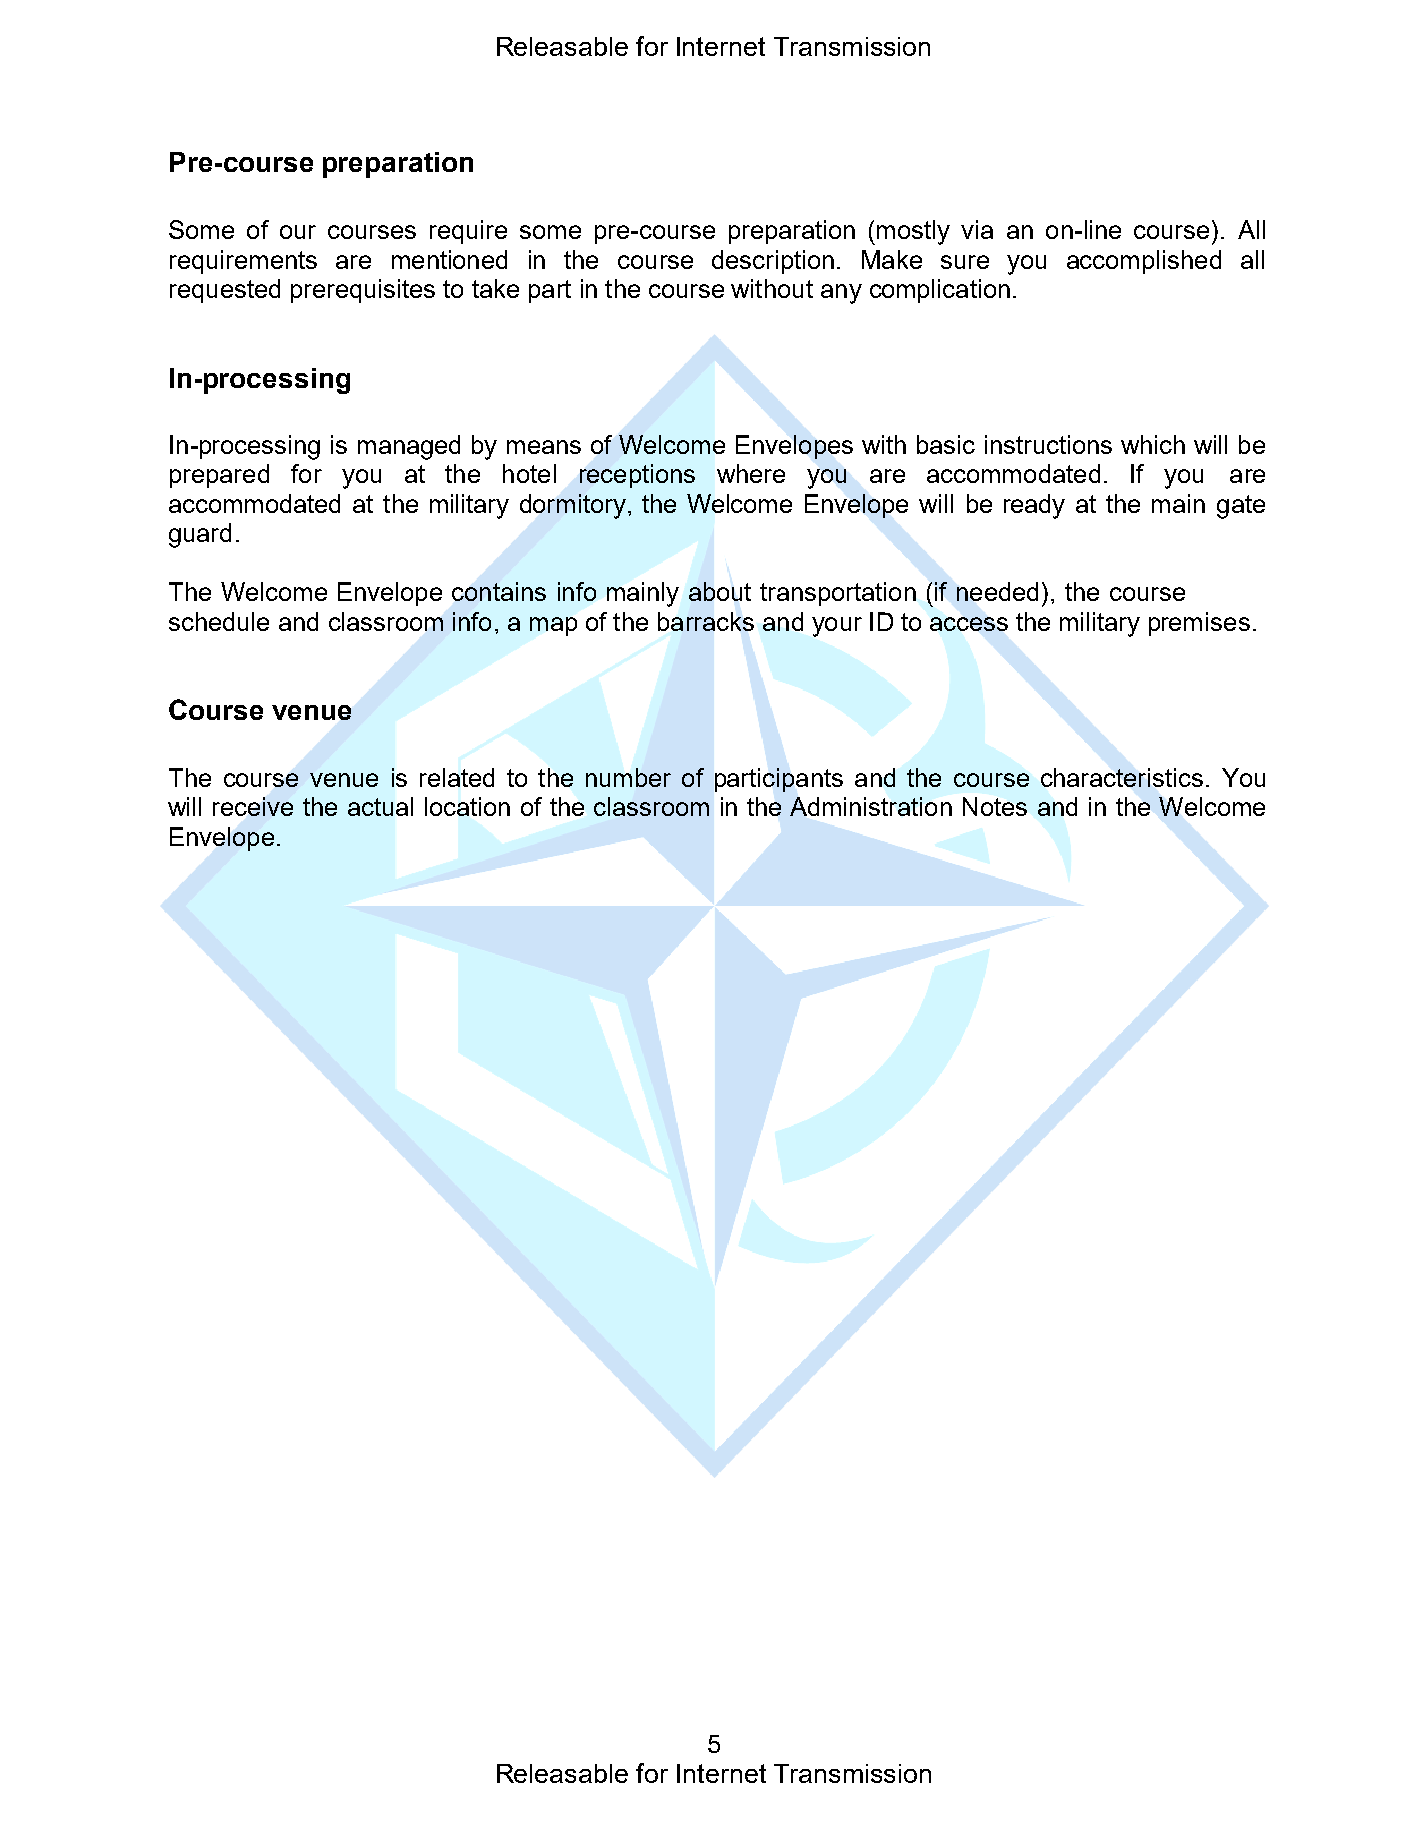 The height and width of the document is (1848, 1428). What do you see at coordinates (1153, 444) in the document?
I see `which` at bounding box center [1153, 444].
